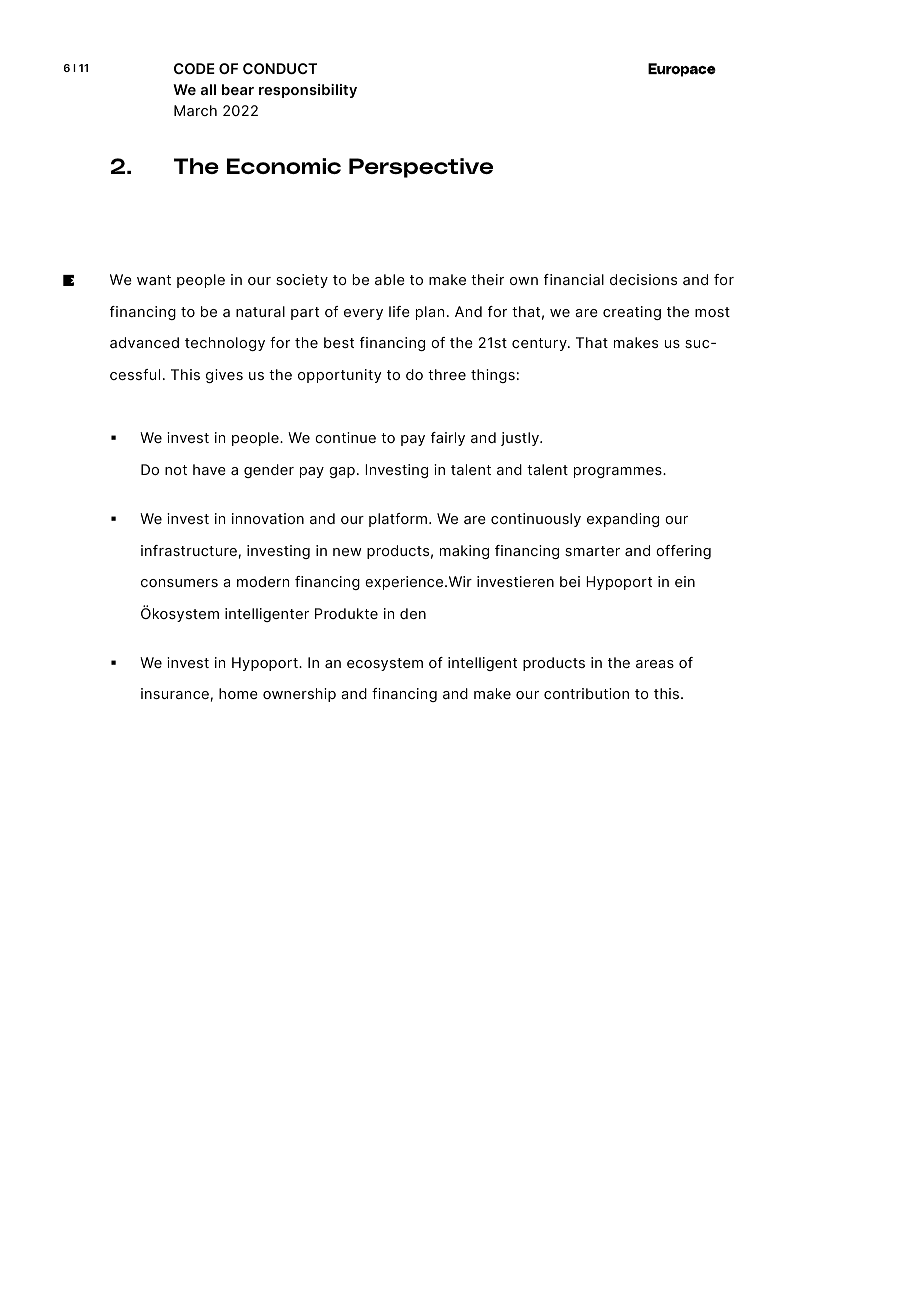 The width and height of the page is (924, 1308). I want to click on responsibility, so click(308, 91).
